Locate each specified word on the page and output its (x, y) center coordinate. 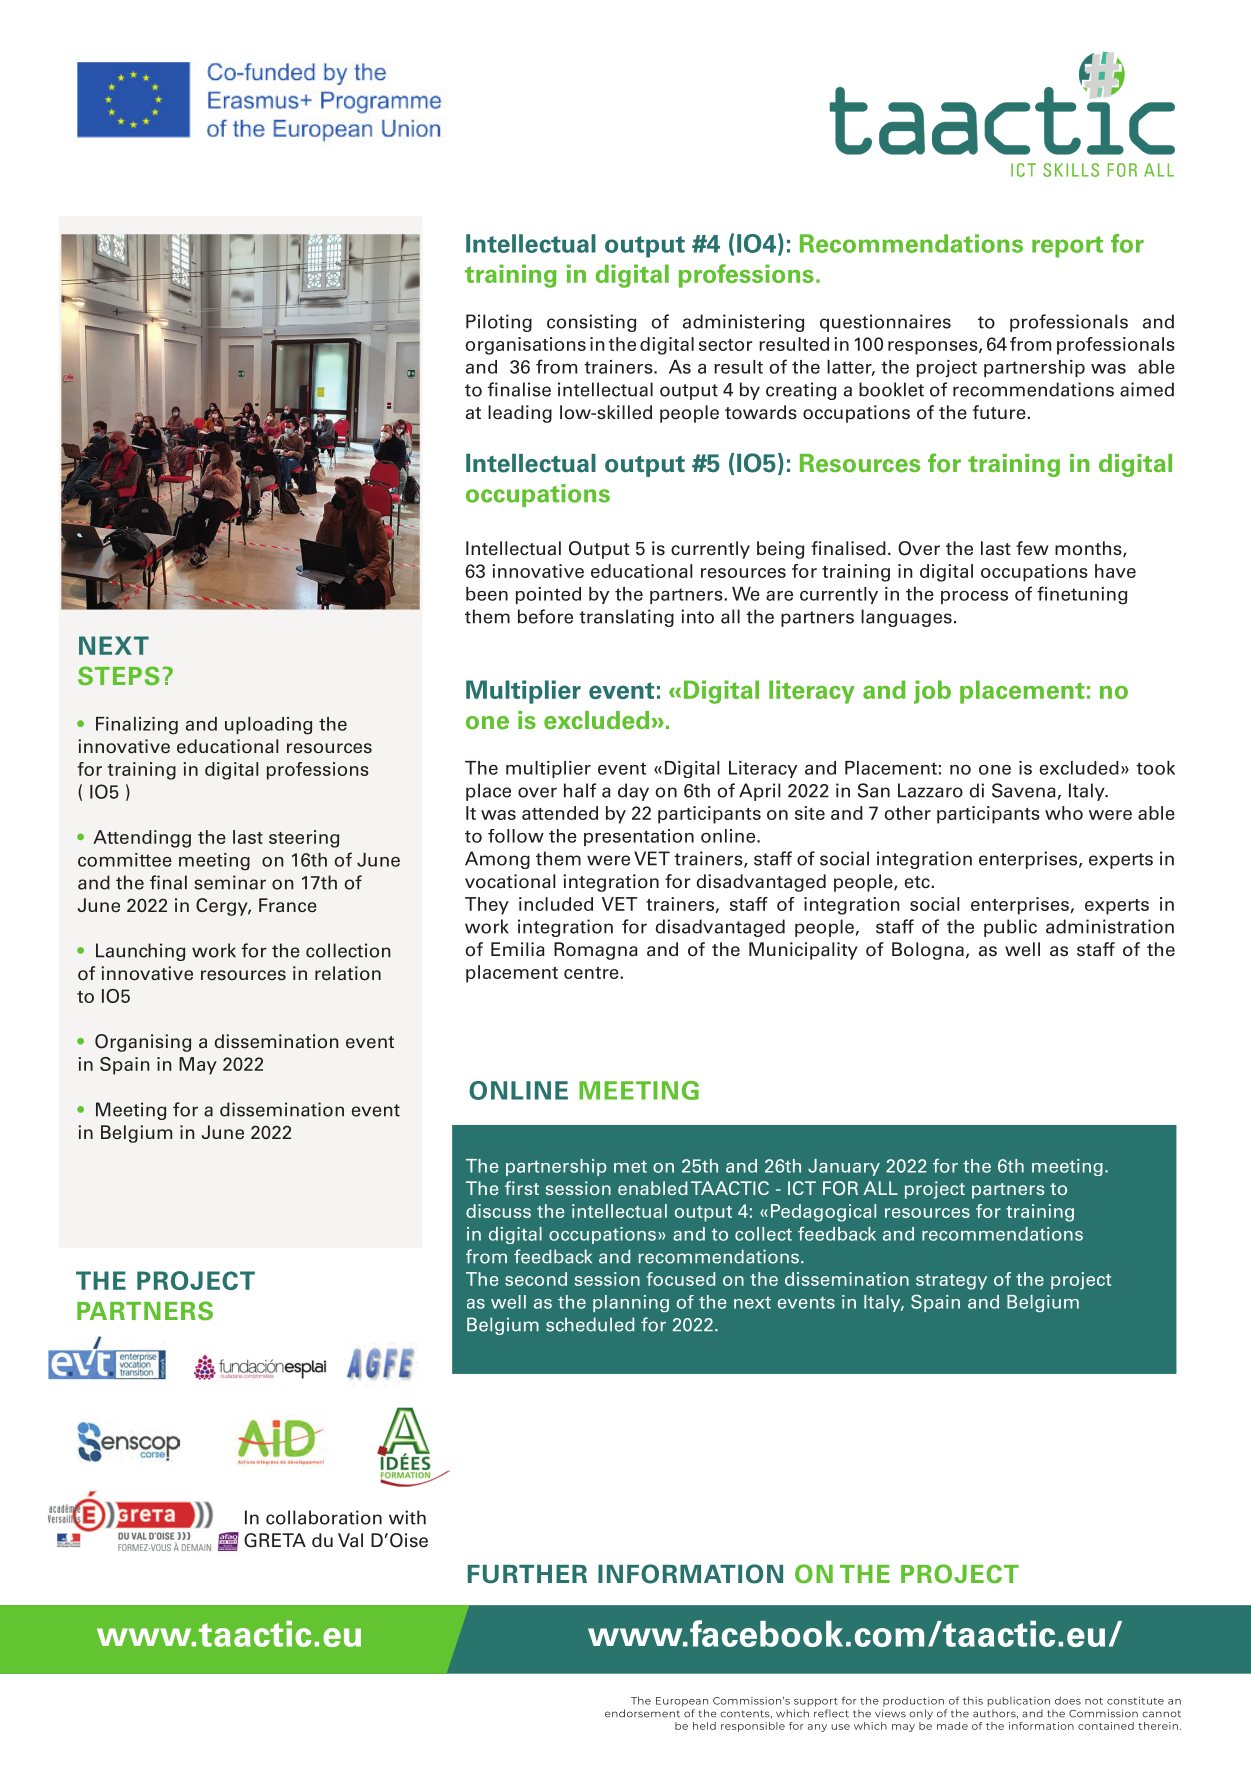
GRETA (275, 1540)
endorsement (642, 1713)
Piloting (499, 323)
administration (1110, 926)
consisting (591, 323)
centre (591, 973)
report (1067, 247)
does (1068, 1701)
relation (348, 973)
